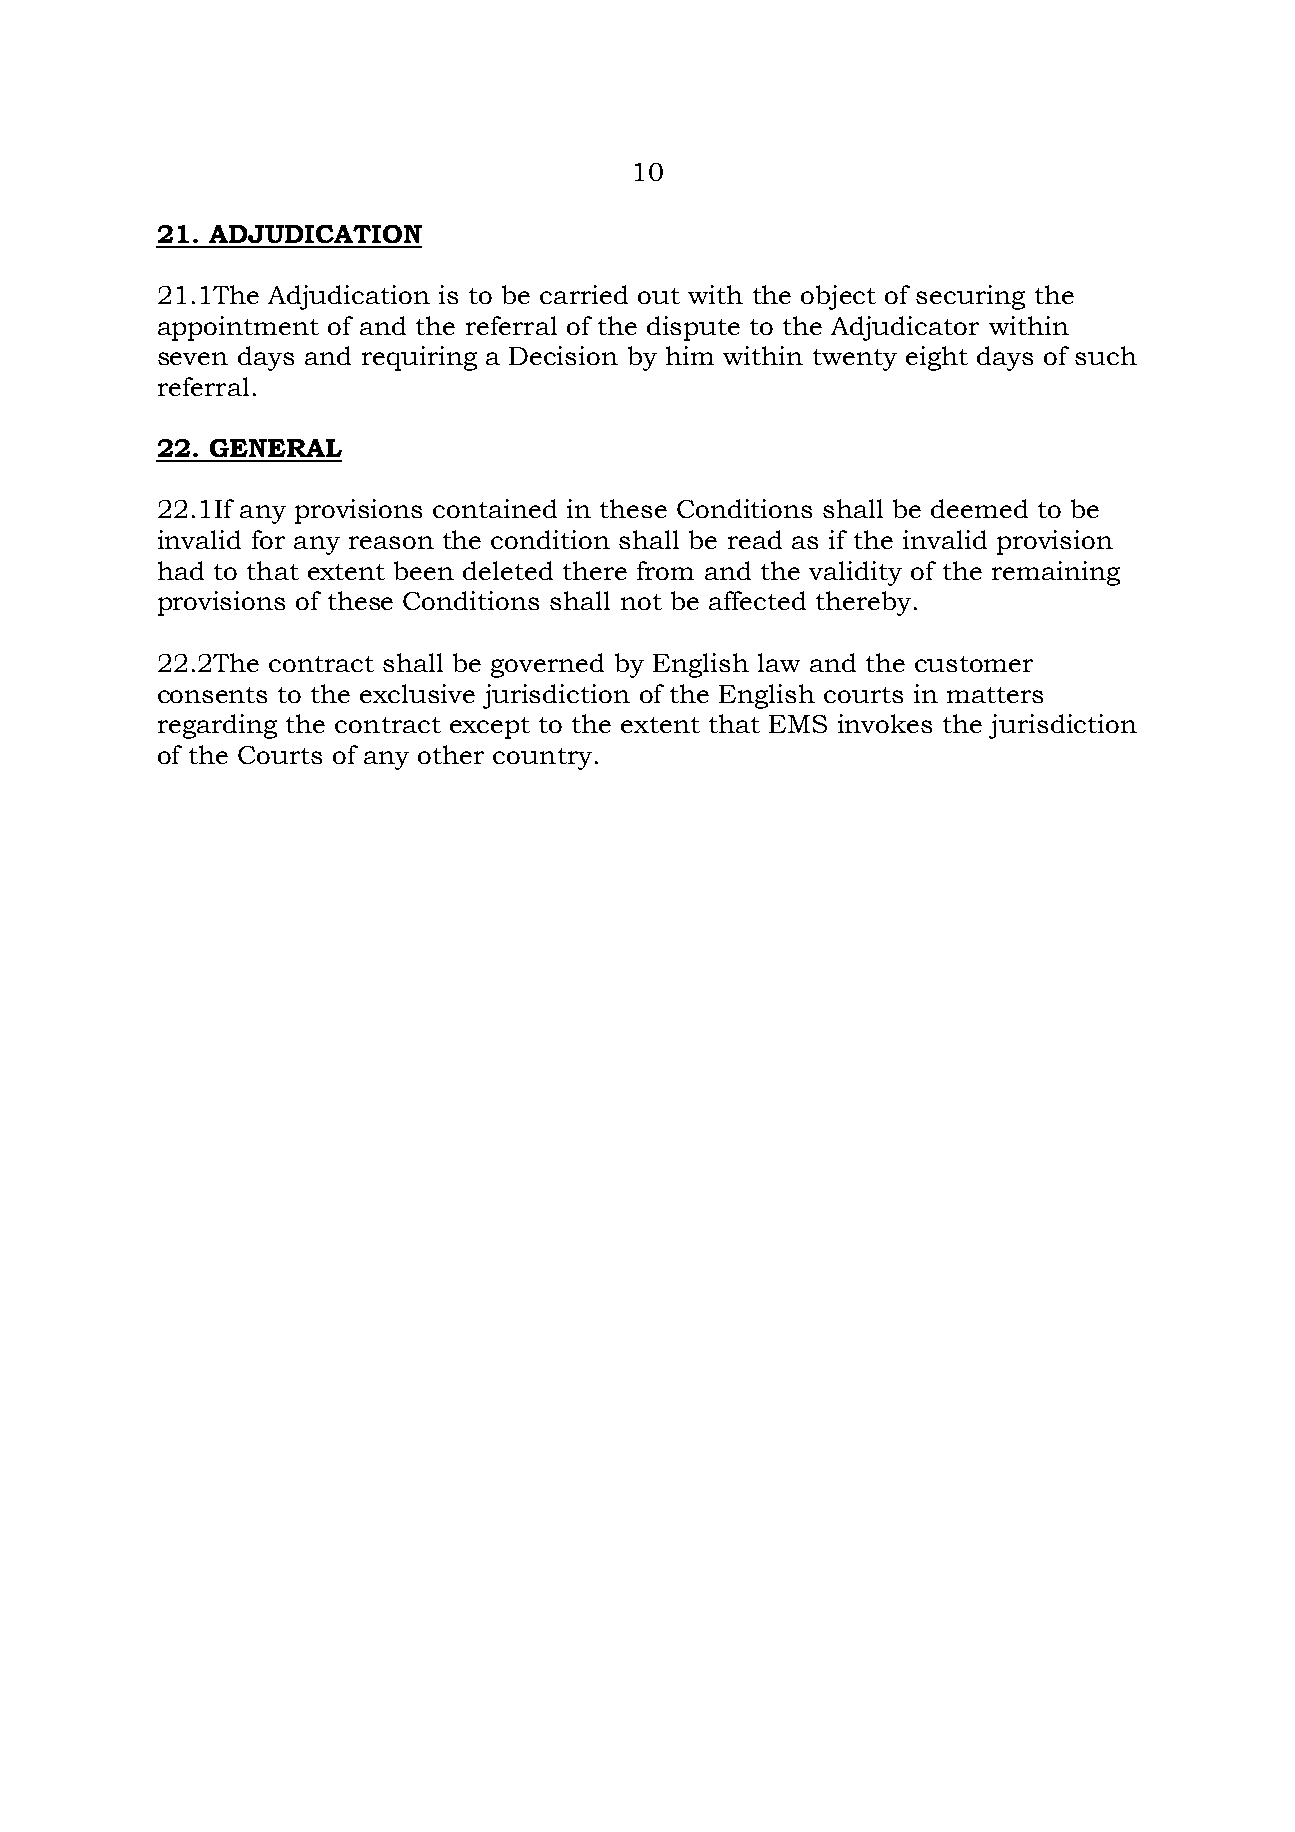 The height and width of the screenshot is (1832, 1295). I want to click on deemed, so click(979, 508).
